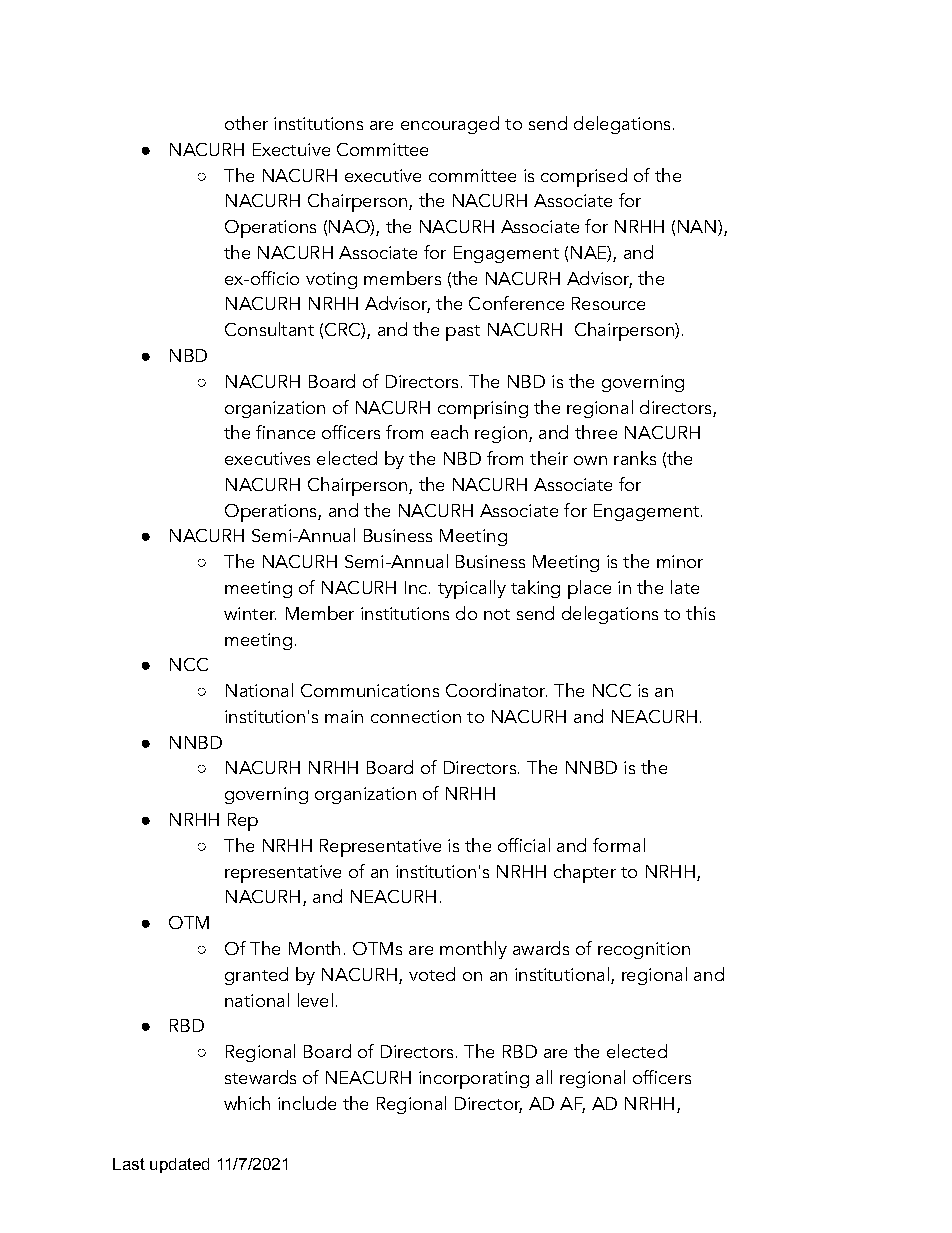  Describe the element at coordinates (246, 123) in the page. I see `other` at that location.
